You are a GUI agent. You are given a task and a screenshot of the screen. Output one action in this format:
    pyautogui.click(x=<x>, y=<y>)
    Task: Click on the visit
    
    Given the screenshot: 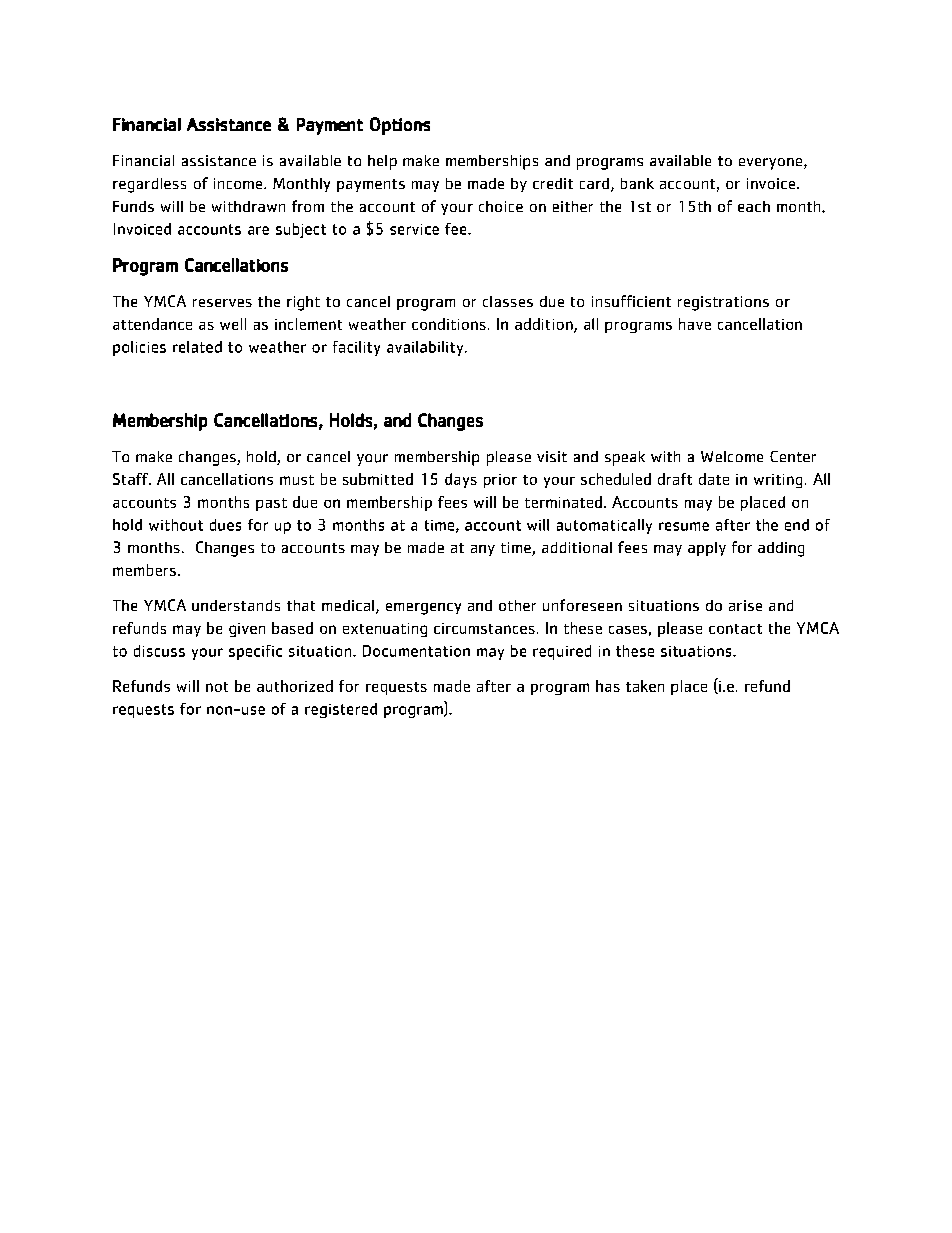 What is the action you would take?
    pyautogui.click(x=552, y=456)
